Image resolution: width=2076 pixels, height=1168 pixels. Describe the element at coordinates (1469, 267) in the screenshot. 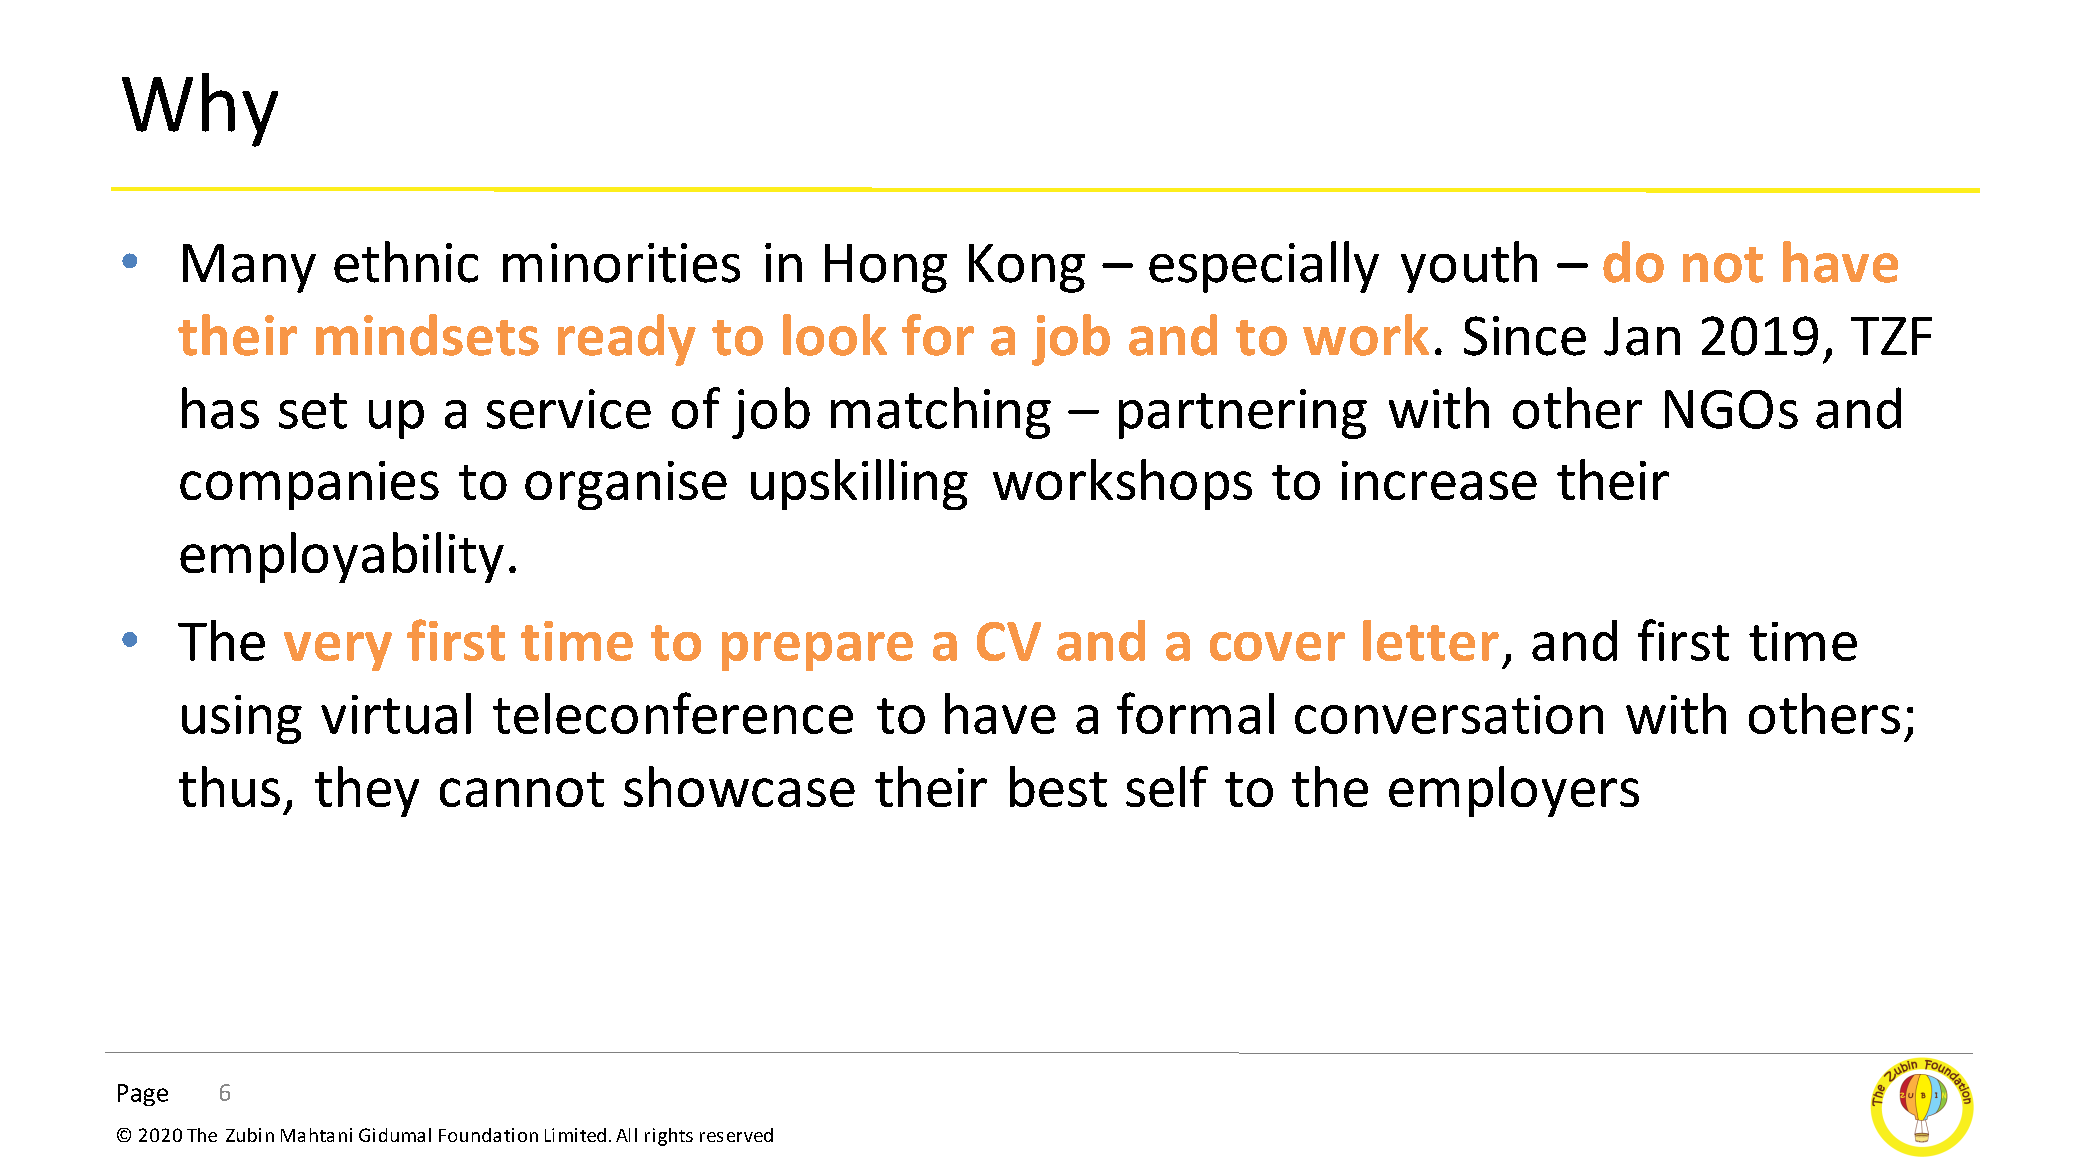

I see `youth` at that location.
